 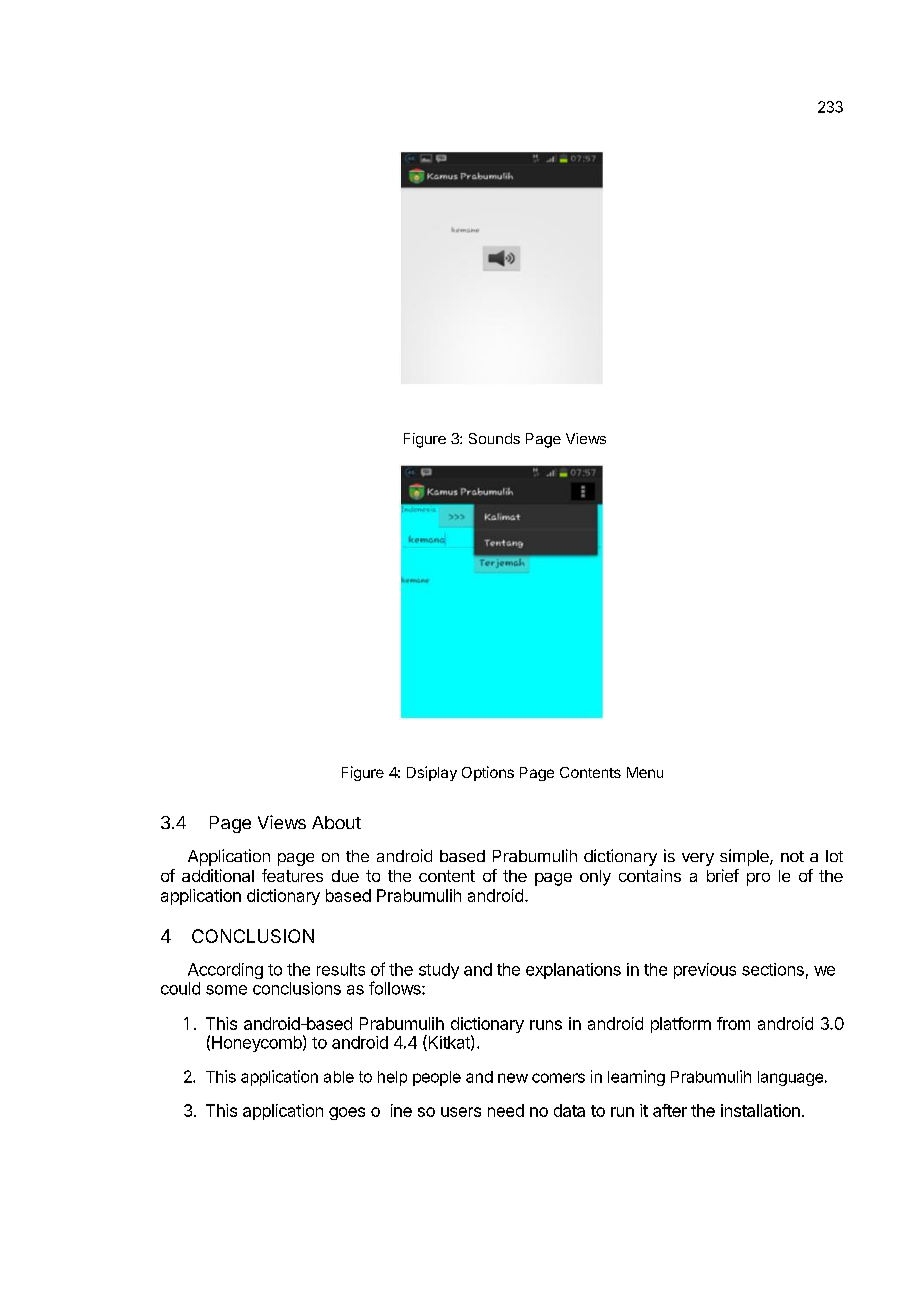 What do you see at coordinates (494, 438) in the image?
I see `Sounds` at bounding box center [494, 438].
